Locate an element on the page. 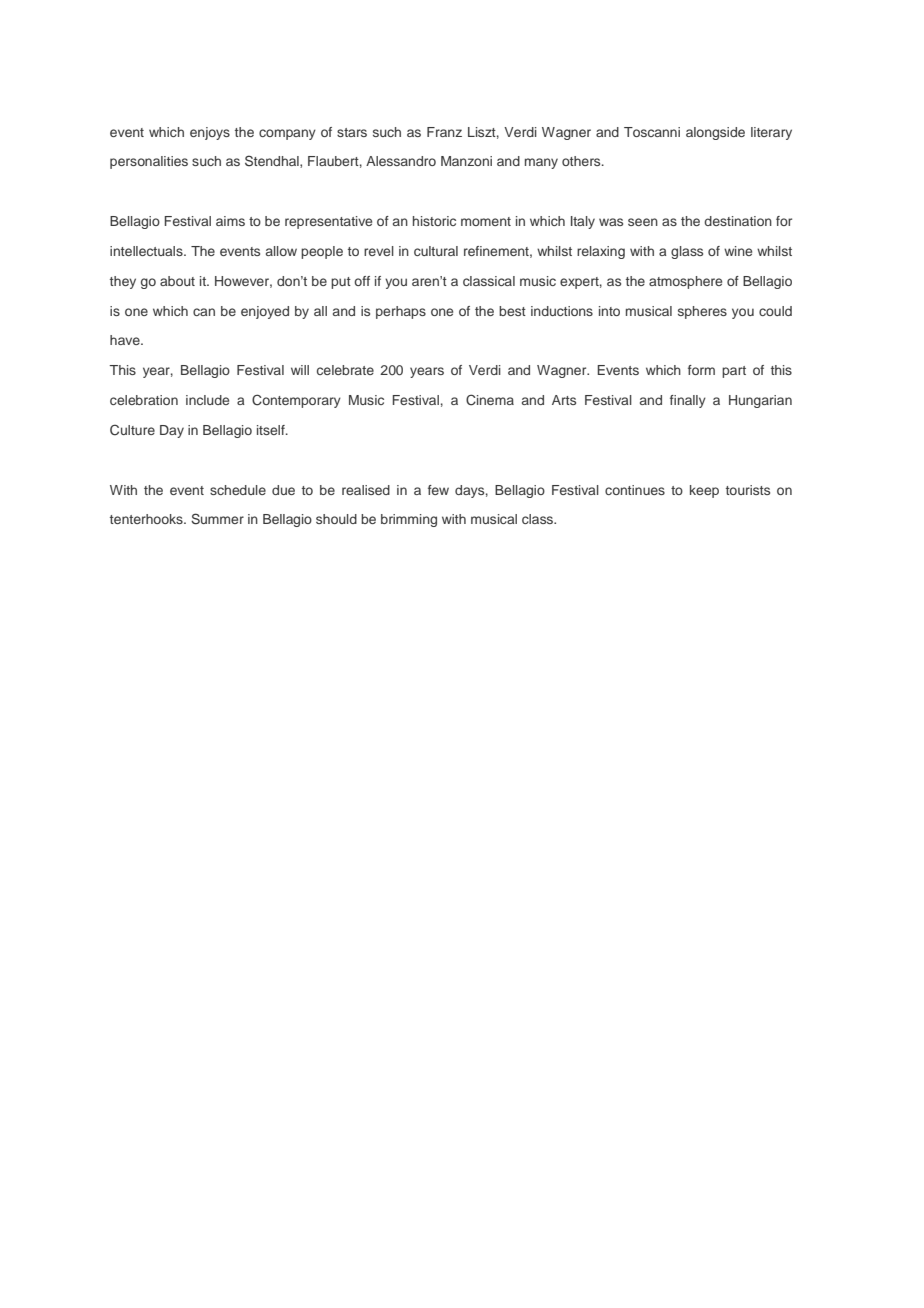  perhaps is located at coordinates (401, 312).
